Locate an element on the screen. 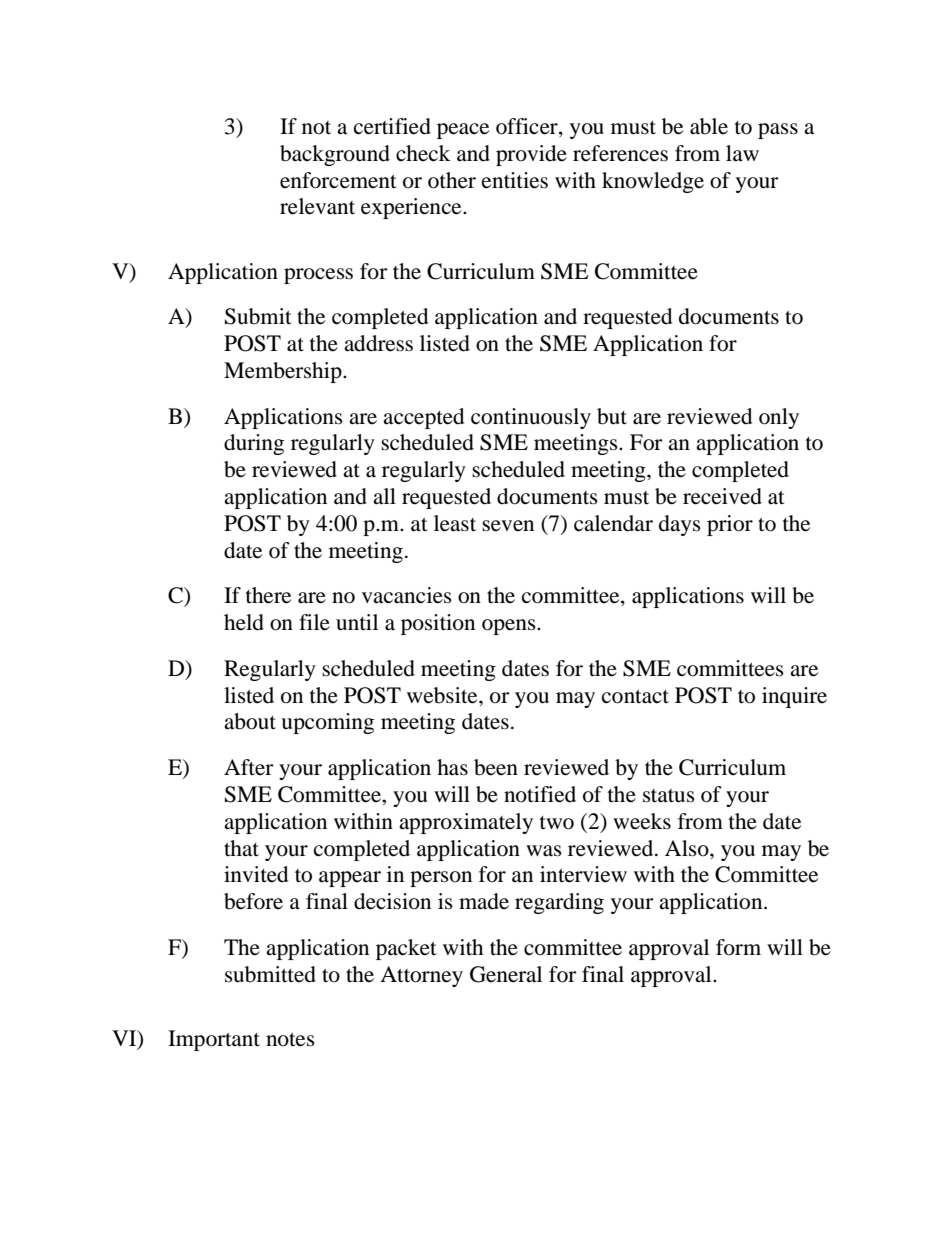 This screenshot has width=952, height=1233. background is located at coordinates (335, 155).
